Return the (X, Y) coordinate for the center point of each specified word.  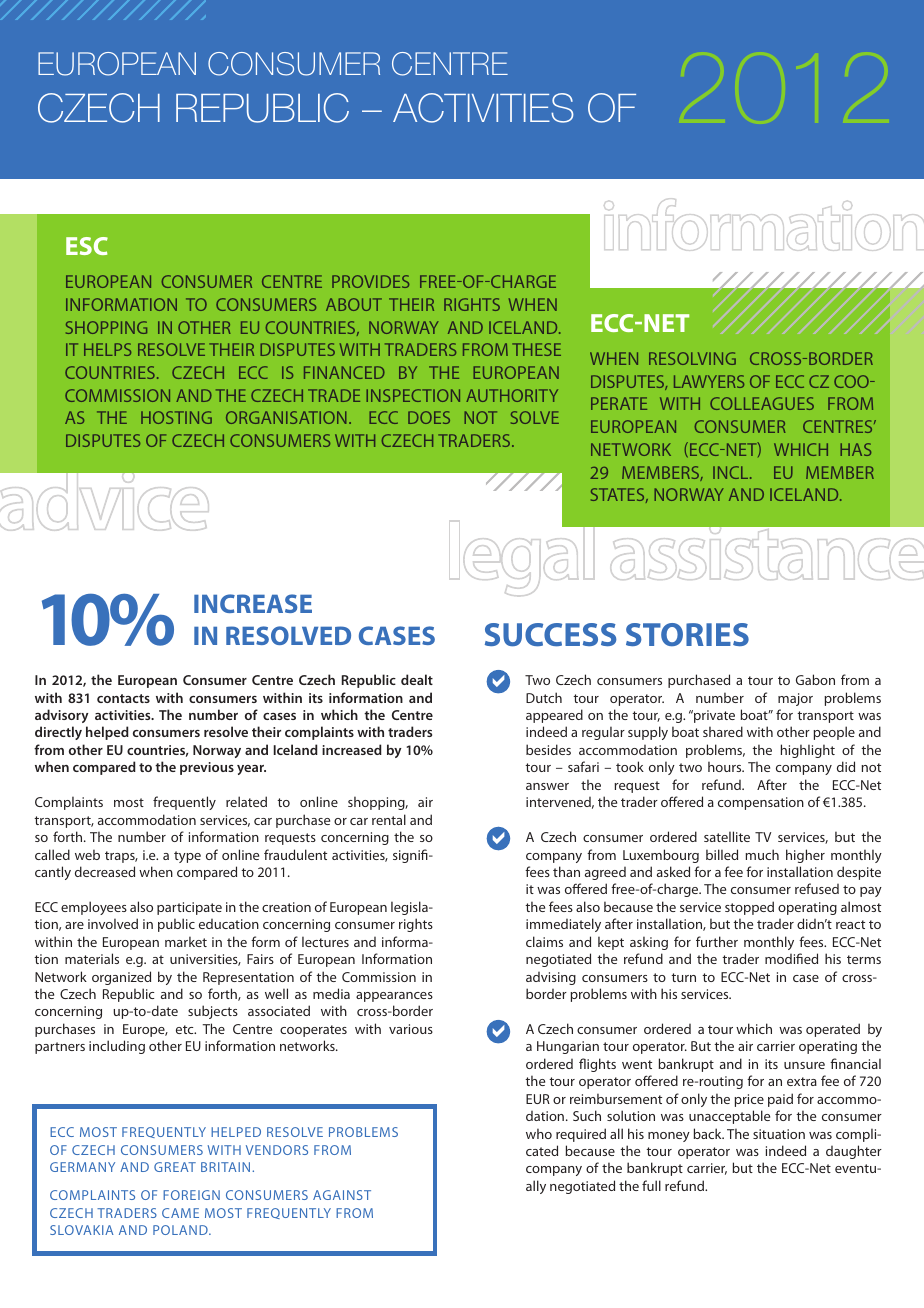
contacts (123, 698)
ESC (87, 246)
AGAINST (342, 1195)
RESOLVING (692, 358)
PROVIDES (370, 281)
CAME (180, 1213)
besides (548, 749)
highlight (808, 751)
